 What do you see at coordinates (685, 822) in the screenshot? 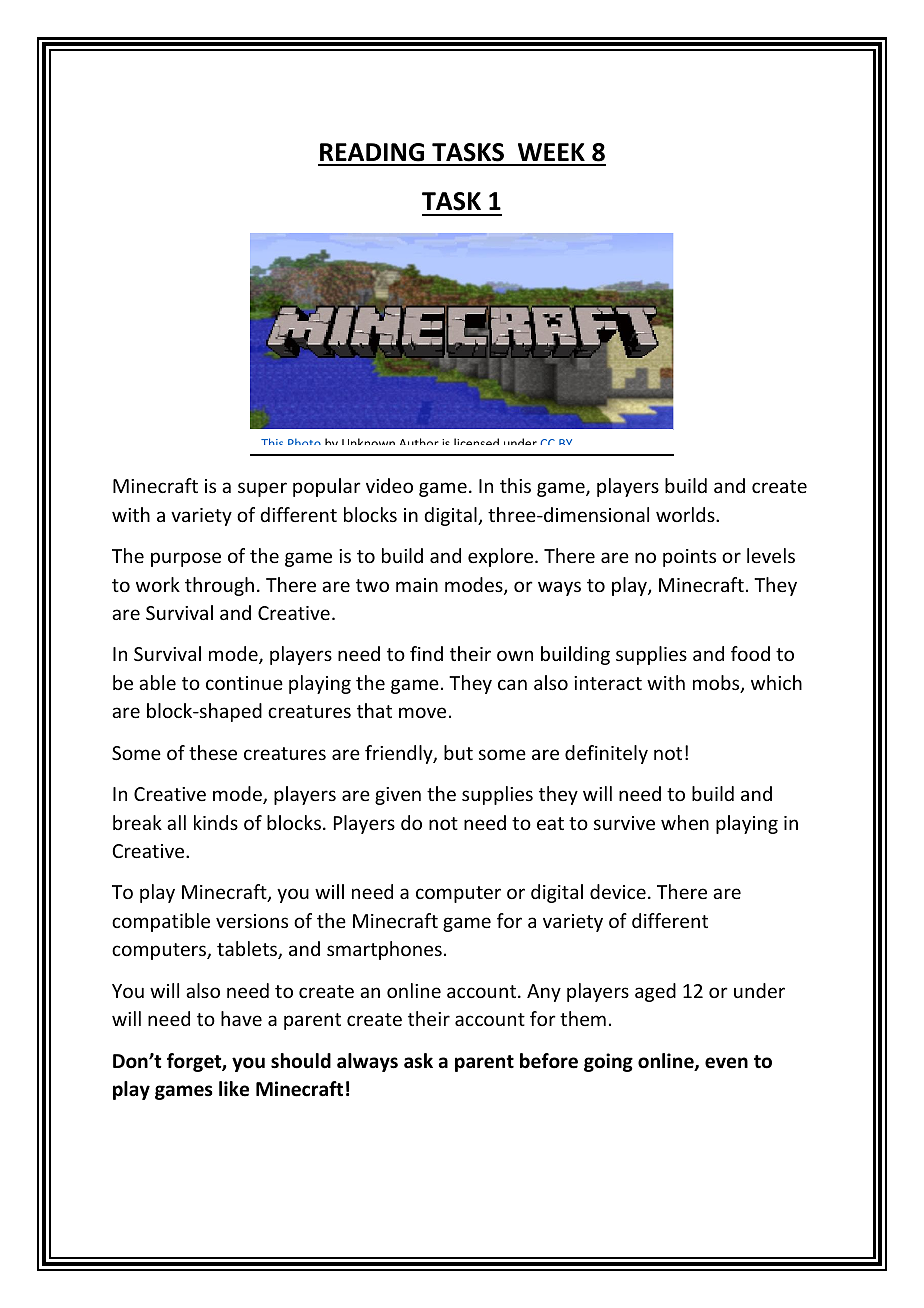
I see `when` at bounding box center [685, 822].
